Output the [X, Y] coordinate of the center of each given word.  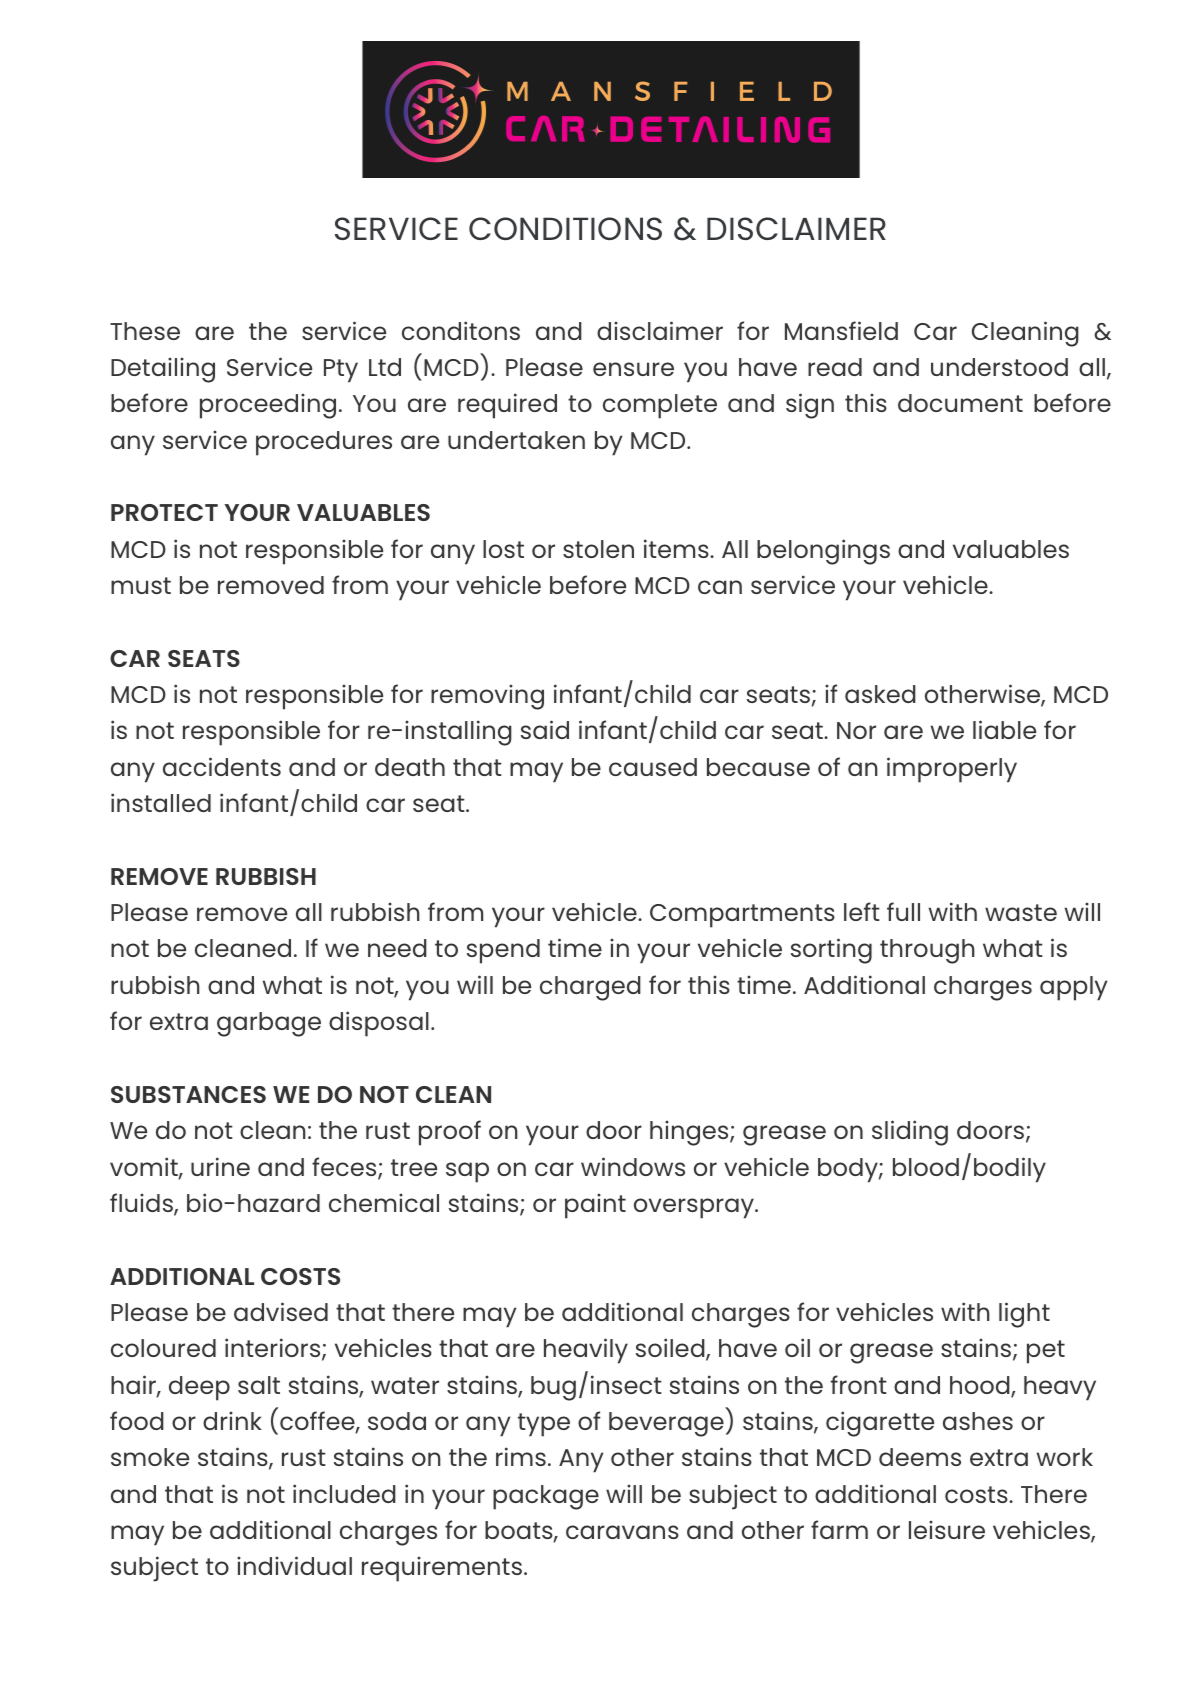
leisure [947, 1530]
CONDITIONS [565, 228]
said [545, 729]
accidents [222, 766]
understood [999, 367]
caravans [622, 1532]
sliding [910, 1133]
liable [1004, 729]
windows [633, 1166]
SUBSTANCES [188, 1094]
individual [294, 1565]
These [145, 331]
